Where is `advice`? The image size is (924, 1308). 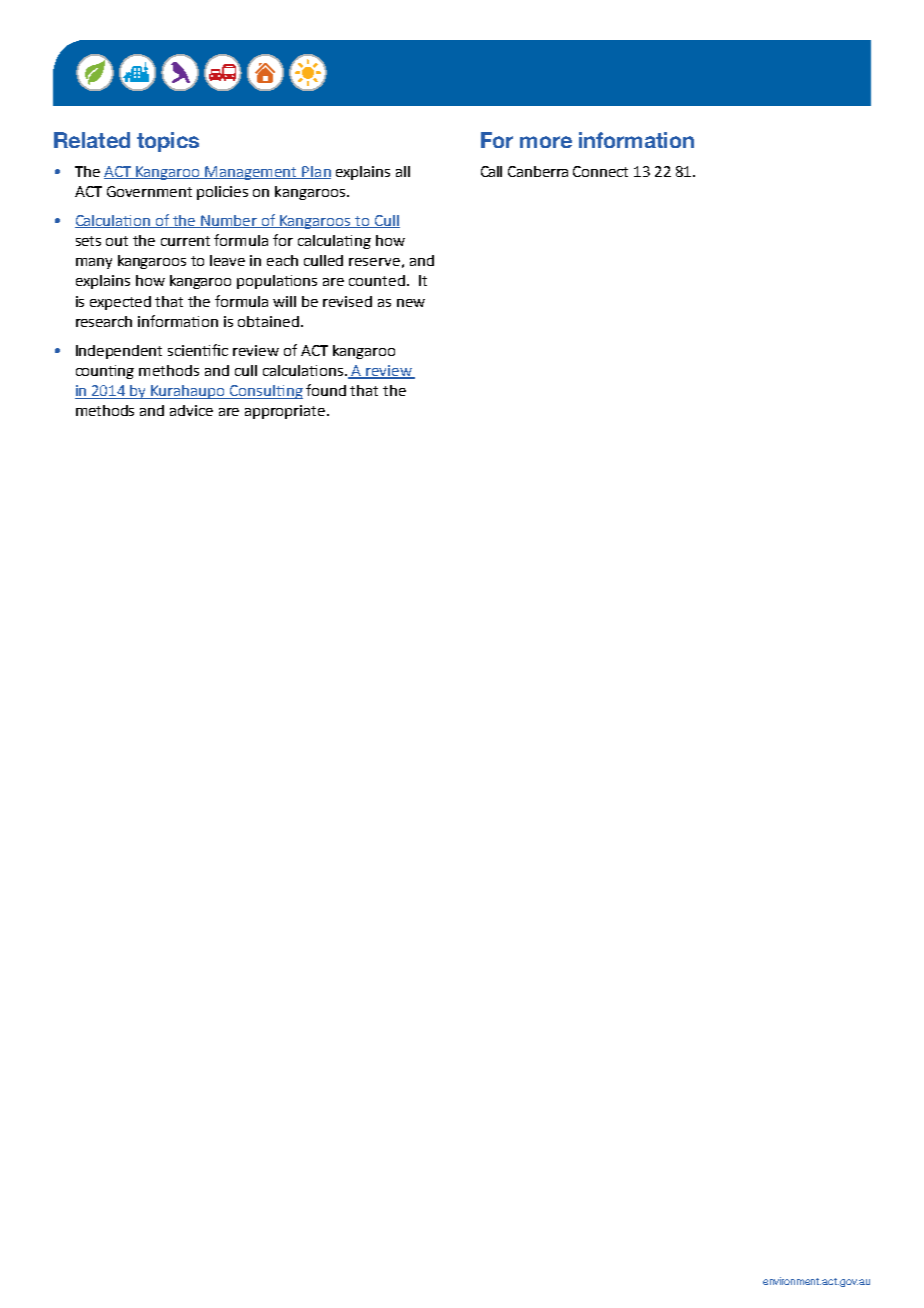
advice is located at coordinates (191, 410).
